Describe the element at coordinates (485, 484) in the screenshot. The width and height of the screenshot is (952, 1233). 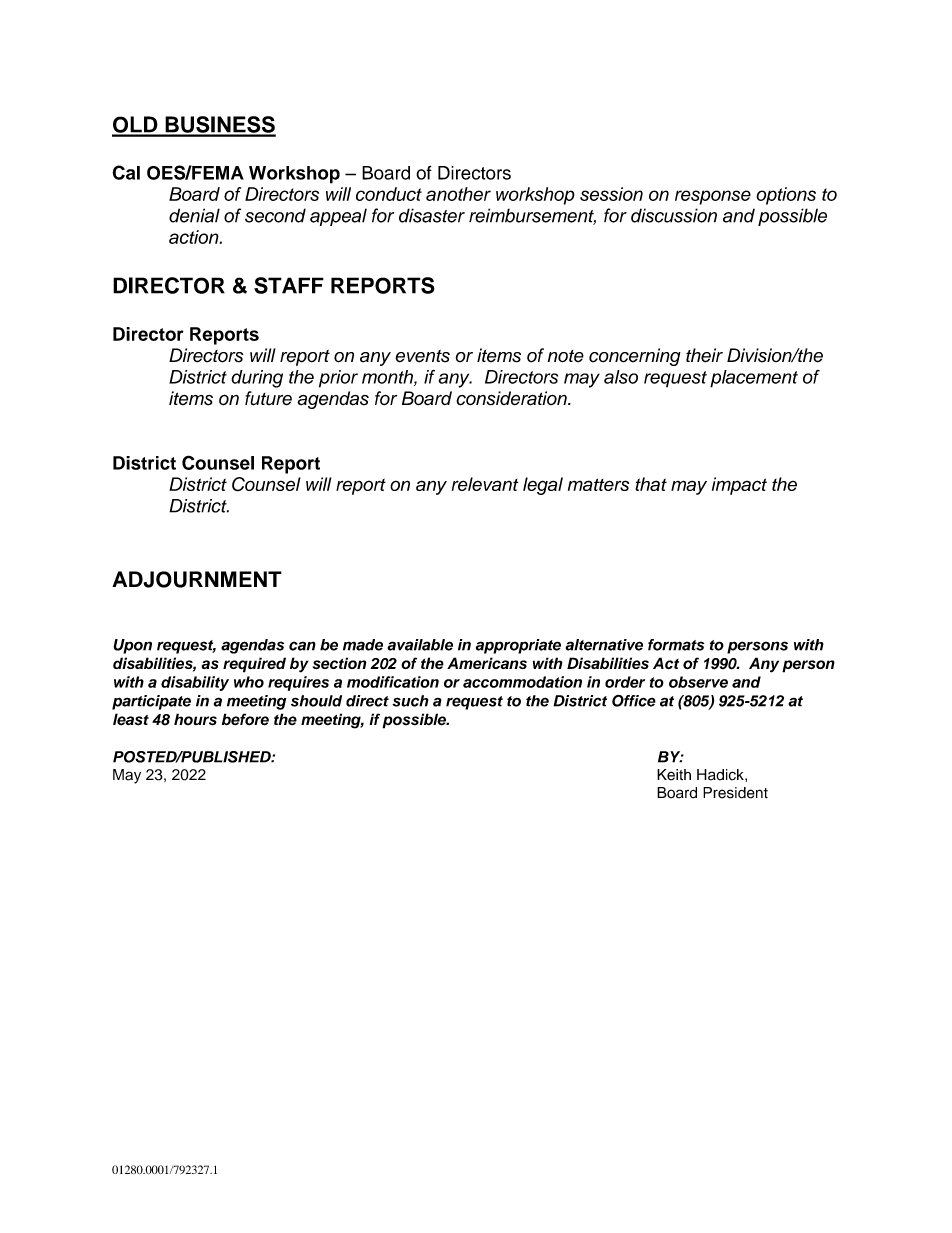
I see `relevant` at that location.
